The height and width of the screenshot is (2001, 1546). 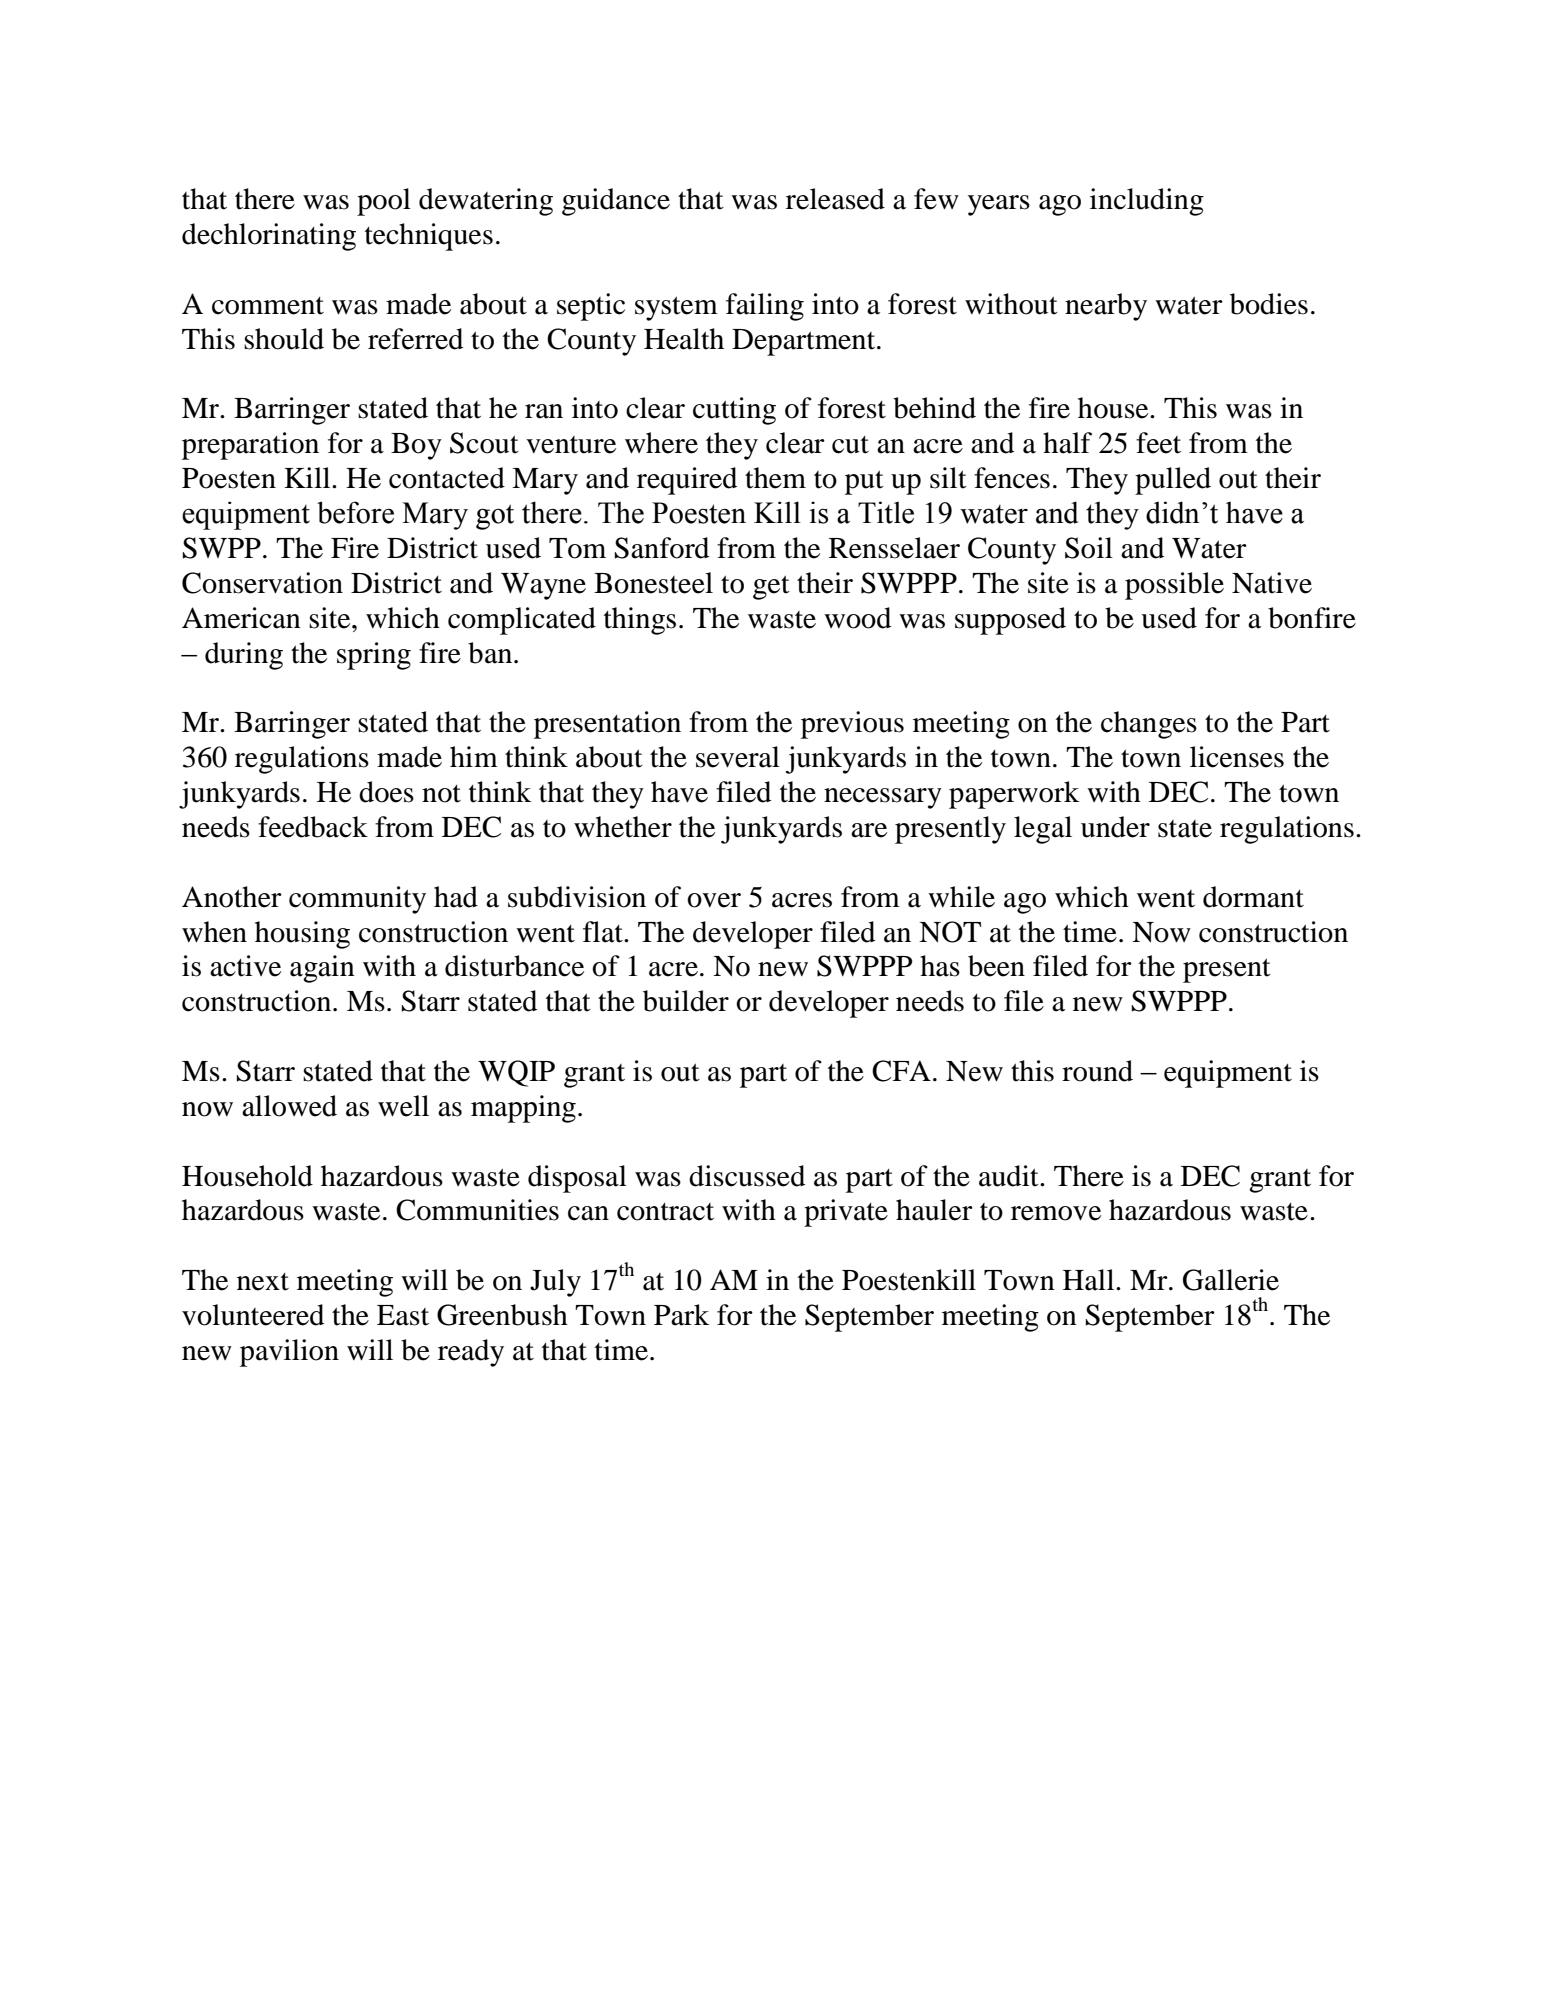 I want to click on possible, so click(x=1174, y=586).
